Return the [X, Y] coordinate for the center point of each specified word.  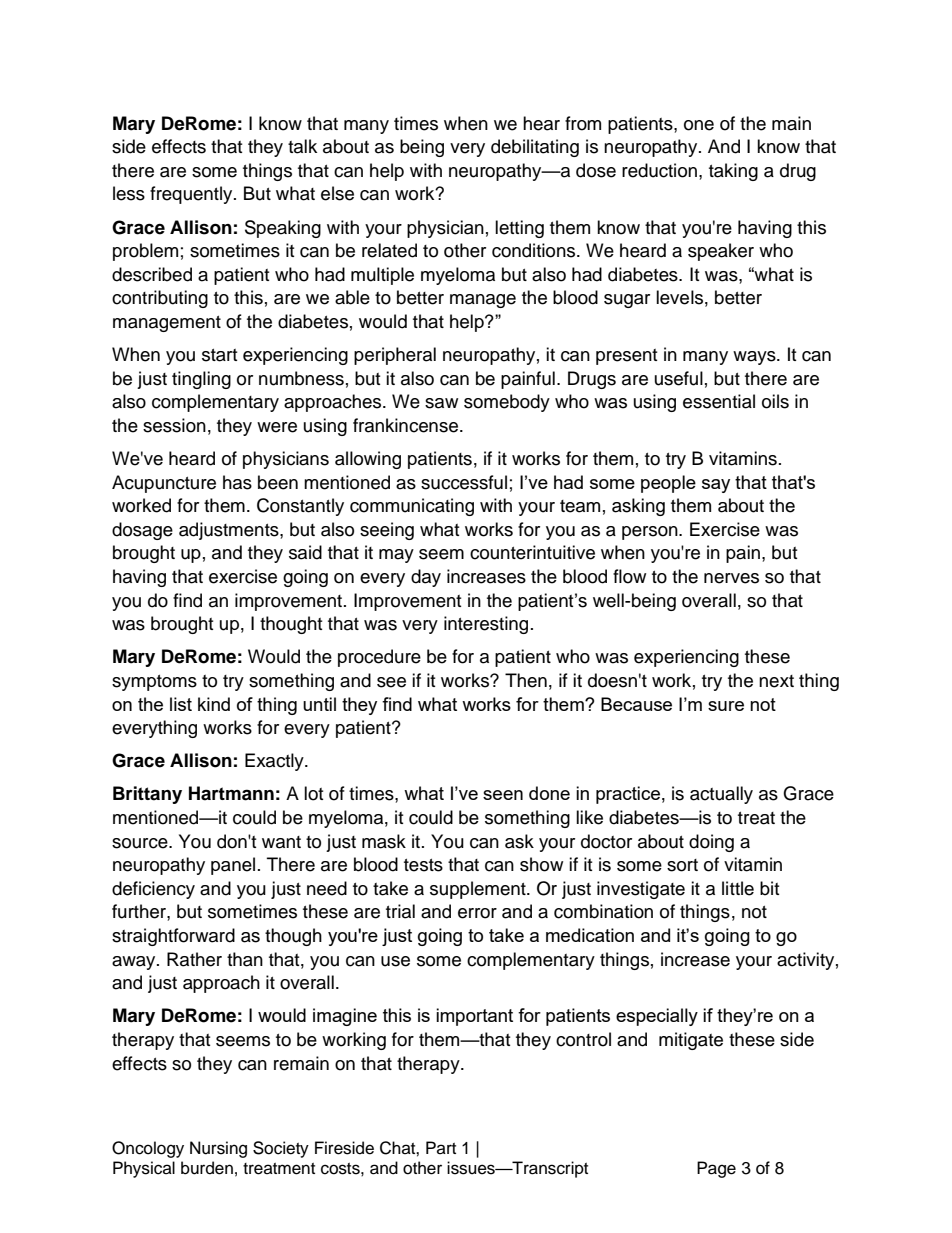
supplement [479, 890]
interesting [486, 625]
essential [719, 401]
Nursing [218, 1149]
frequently [192, 195]
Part [441, 1147]
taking [733, 172]
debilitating [535, 148]
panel [233, 866]
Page [716, 1169]
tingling [201, 380]
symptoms [154, 683]
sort [682, 865]
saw [441, 403]
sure [726, 706]
